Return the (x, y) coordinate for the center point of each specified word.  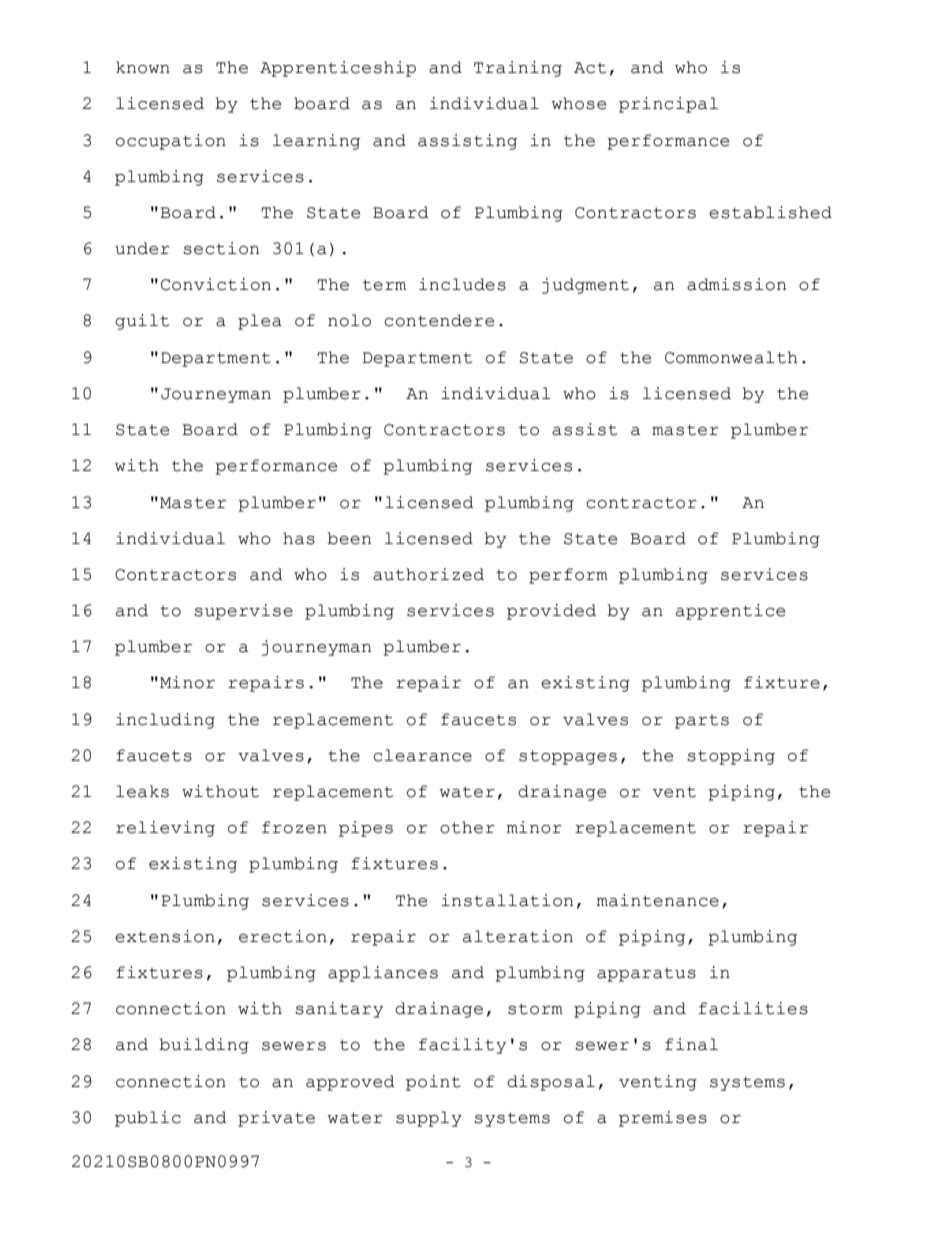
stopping (731, 757)
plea (260, 322)
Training (518, 69)
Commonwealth (731, 357)
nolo (349, 320)
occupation (171, 142)
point (433, 1083)
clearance (422, 755)
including (165, 721)
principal (668, 105)
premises (663, 1119)
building (204, 1046)
